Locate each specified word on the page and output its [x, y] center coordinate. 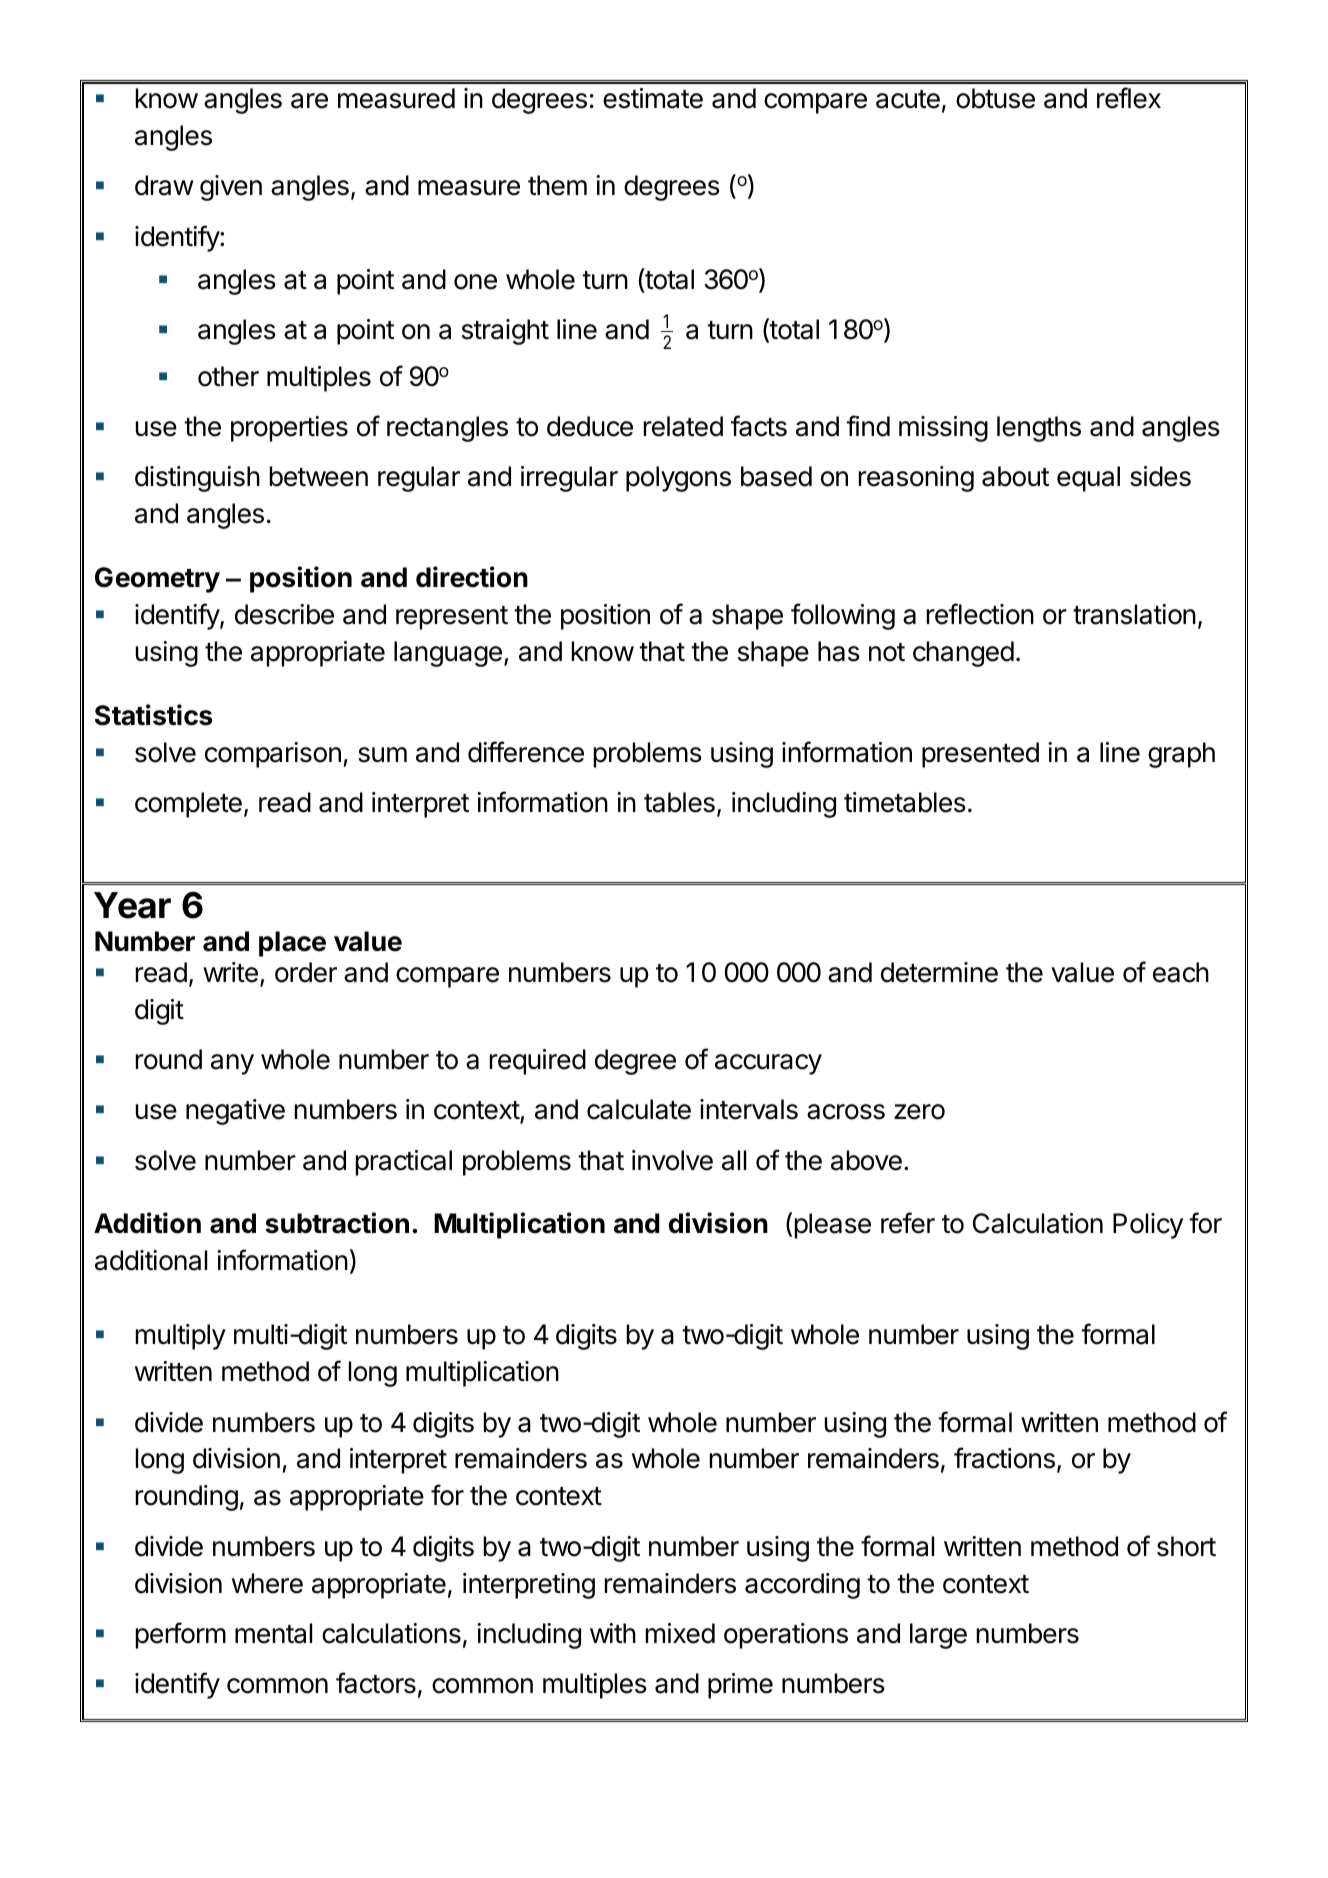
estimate [653, 98]
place [292, 944]
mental [273, 1633]
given [231, 188]
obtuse [995, 98]
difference [526, 752]
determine [939, 972]
